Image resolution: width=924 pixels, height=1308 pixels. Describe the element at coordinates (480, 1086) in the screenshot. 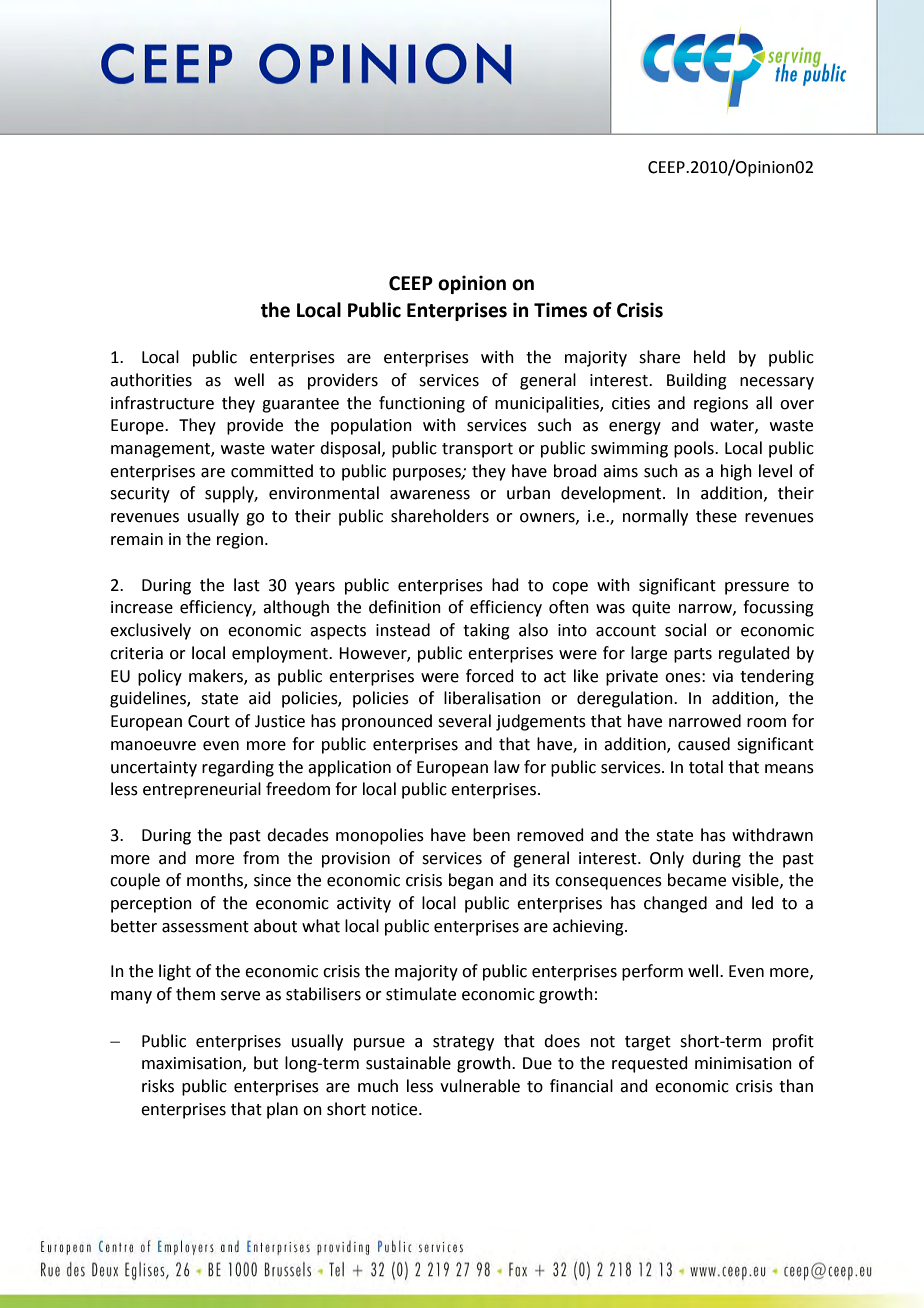

I see `vulnerable` at that location.
